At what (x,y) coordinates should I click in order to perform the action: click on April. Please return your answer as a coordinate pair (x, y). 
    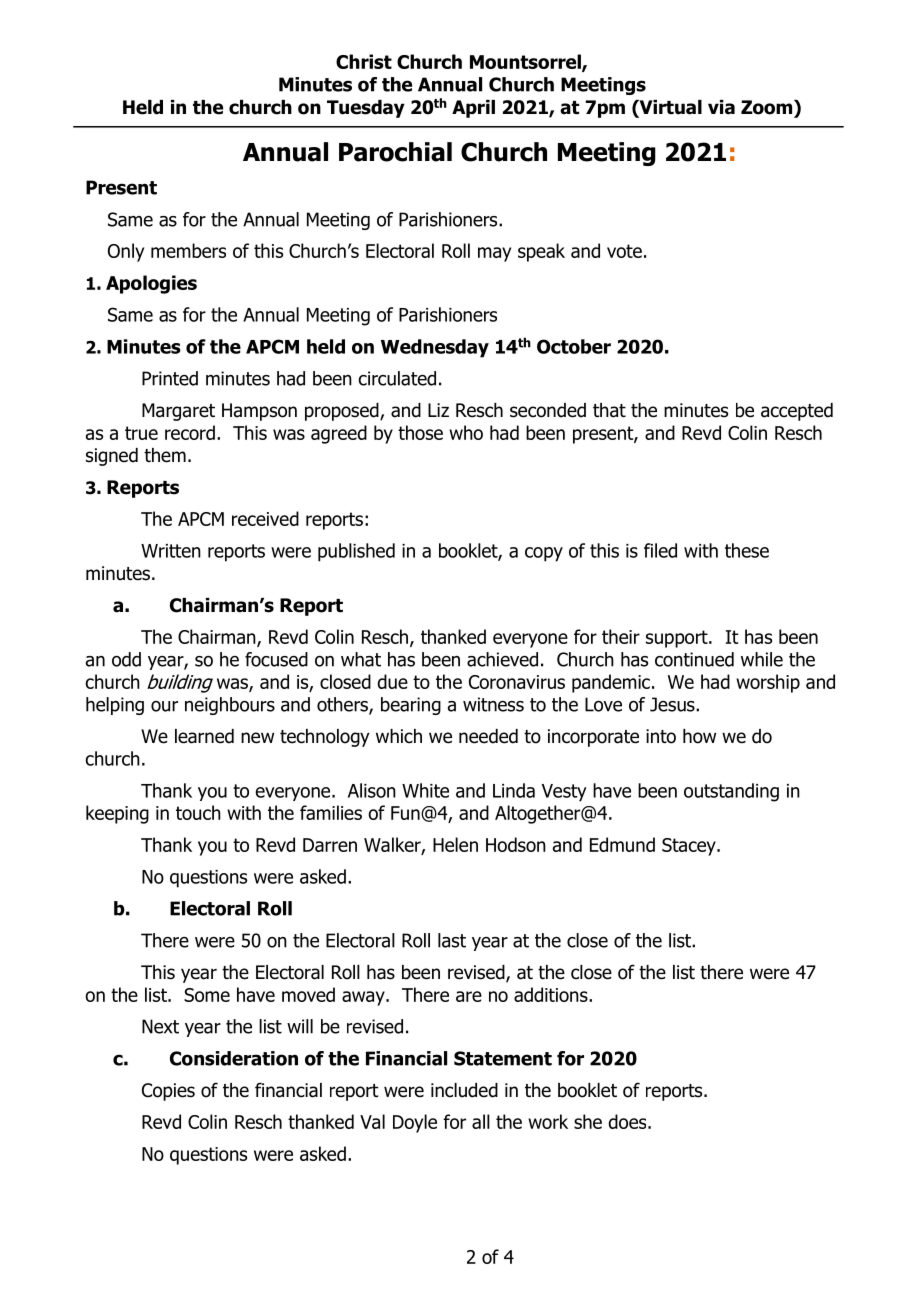
    Looking at the image, I should click on (473, 109).
